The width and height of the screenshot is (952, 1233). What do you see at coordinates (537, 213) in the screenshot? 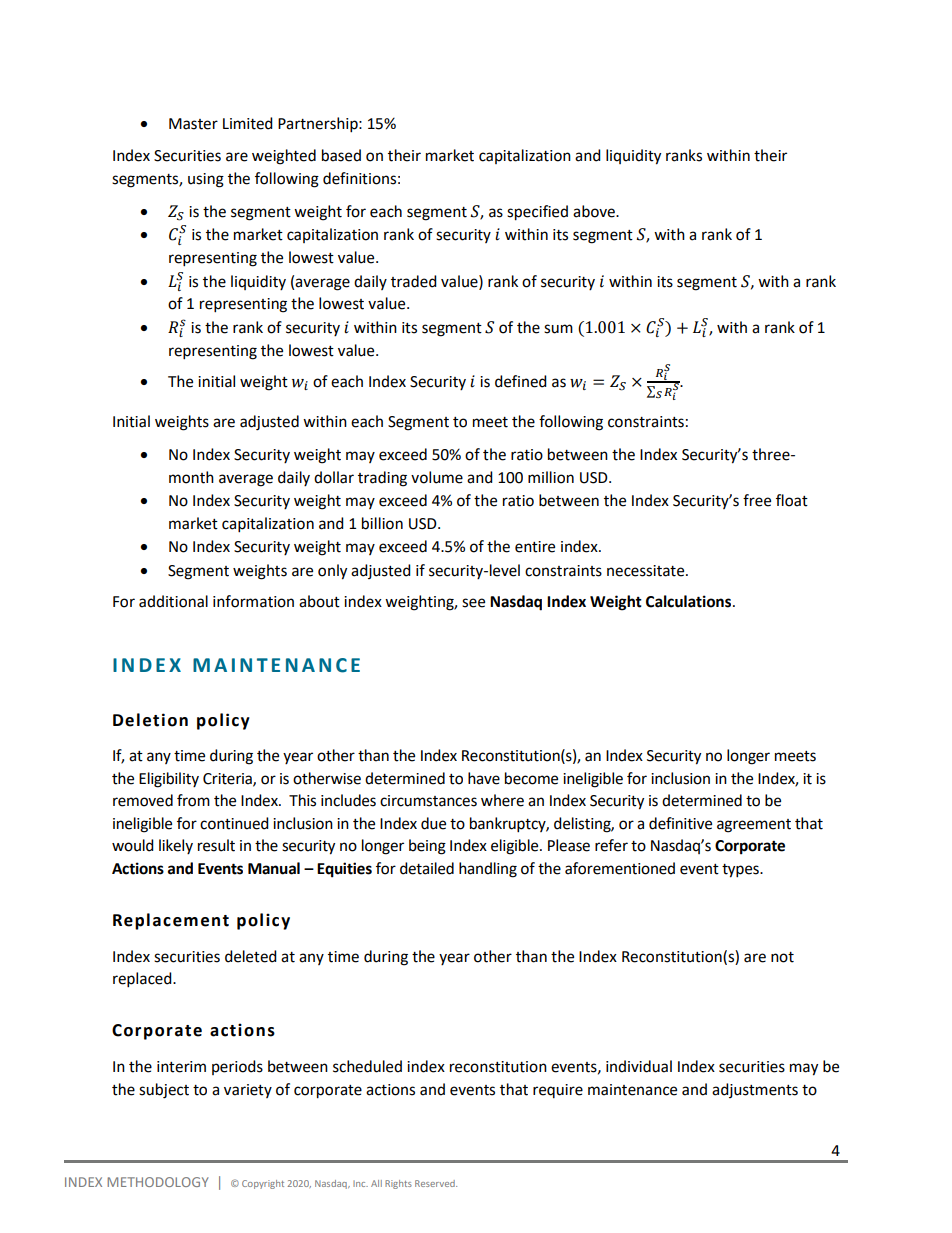
I see `specified` at bounding box center [537, 213].
